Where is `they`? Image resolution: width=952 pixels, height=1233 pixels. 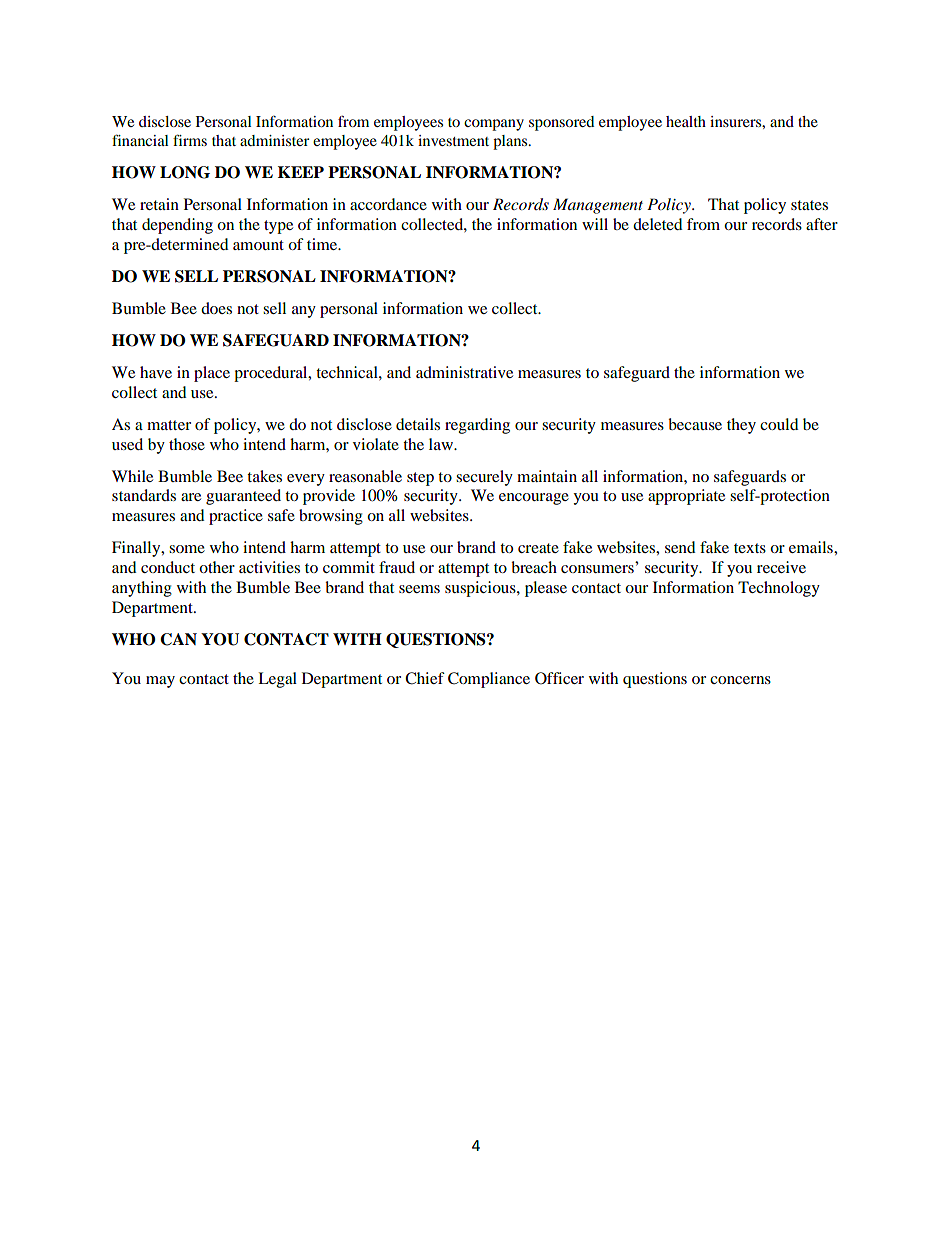 they is located at coordinates (741, 426).
